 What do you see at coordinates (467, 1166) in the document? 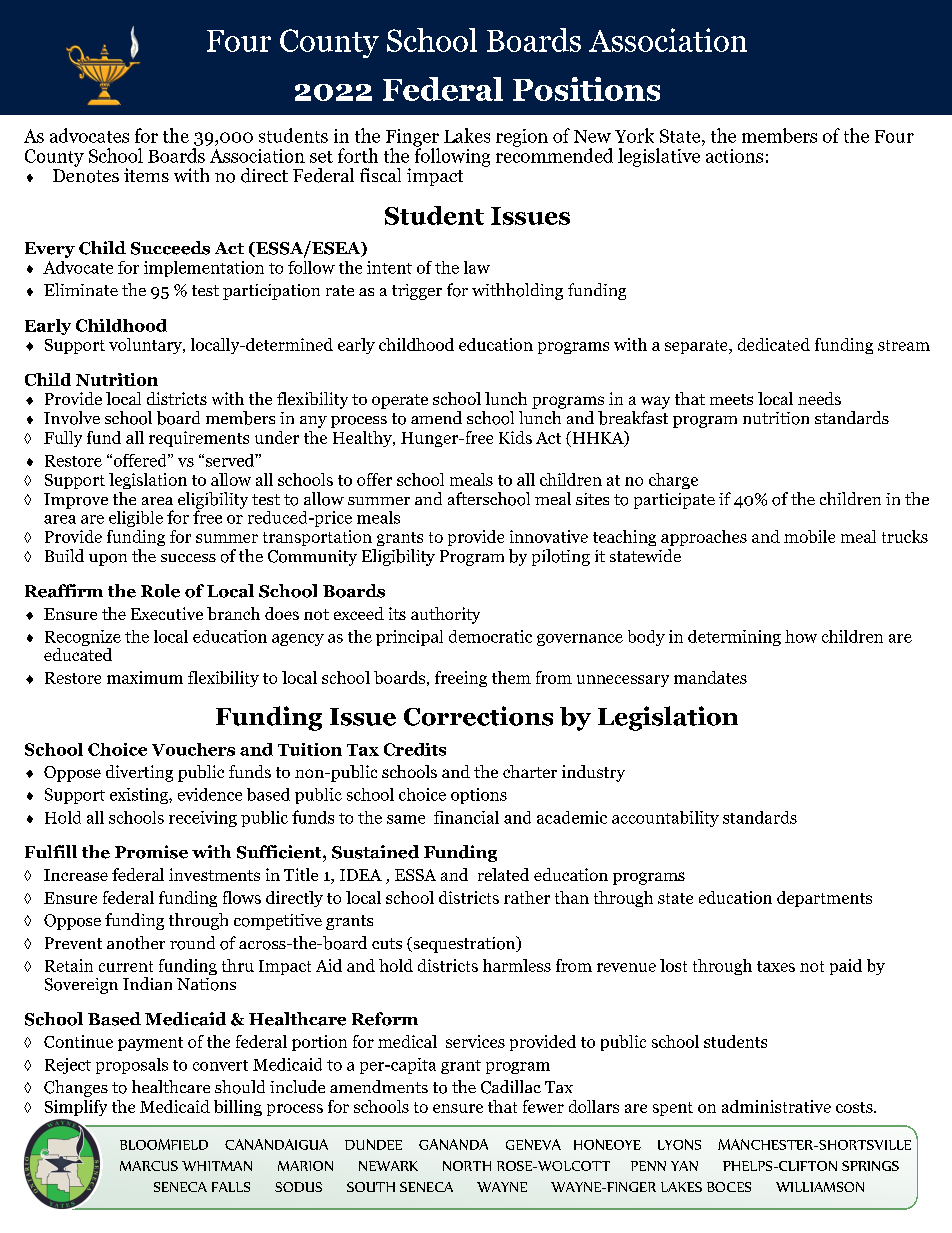
I see `NORTH` at bounding box center [467, 1166].
